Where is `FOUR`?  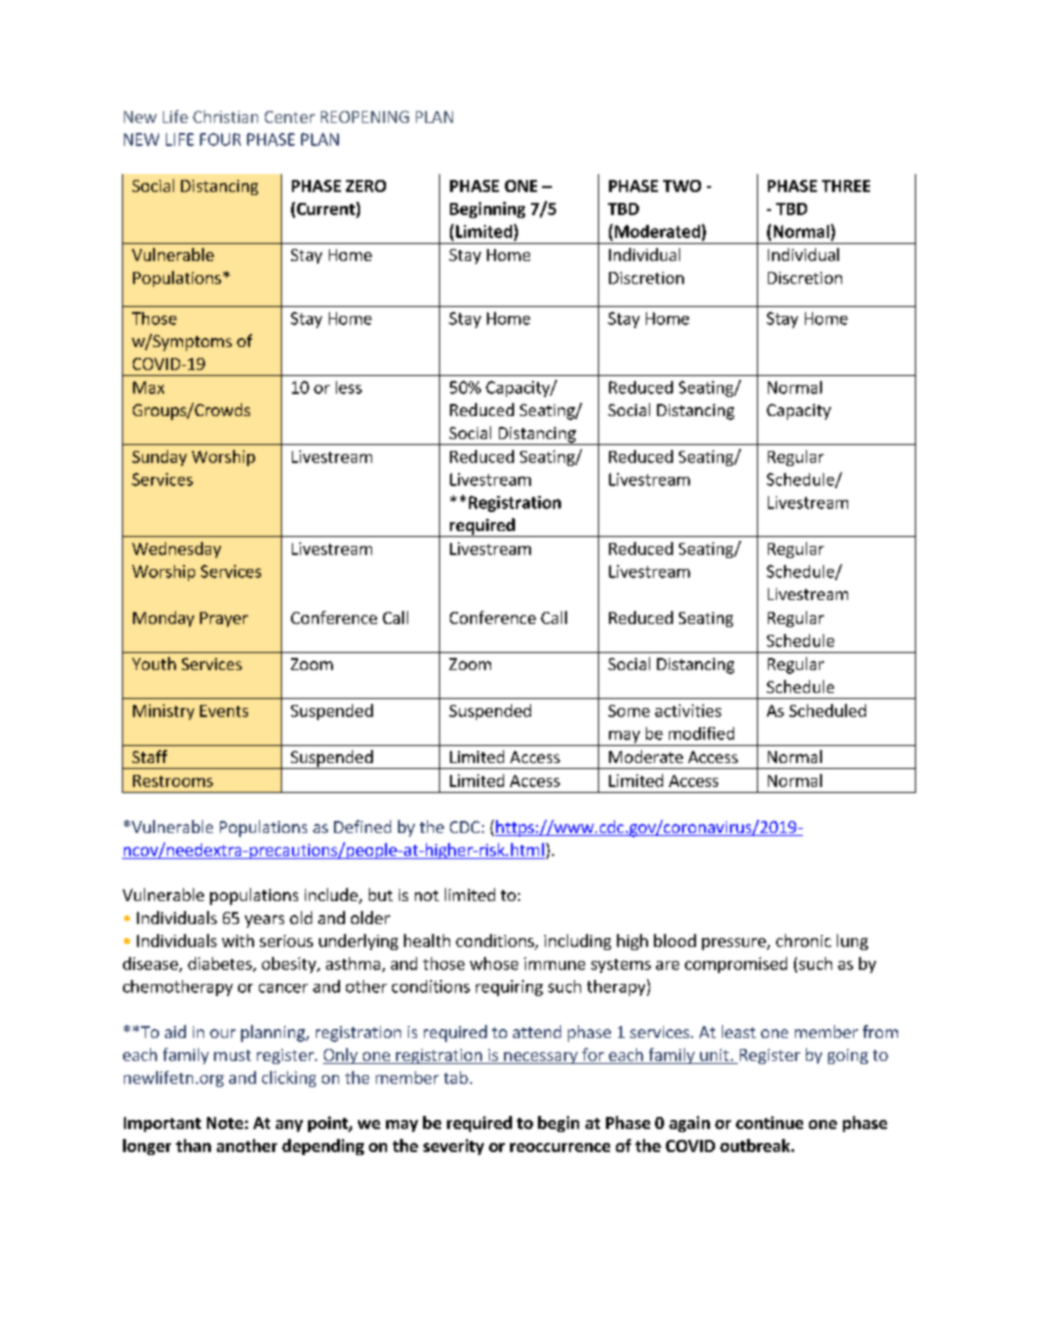
FOUR is located at coordinates (220, 139).
